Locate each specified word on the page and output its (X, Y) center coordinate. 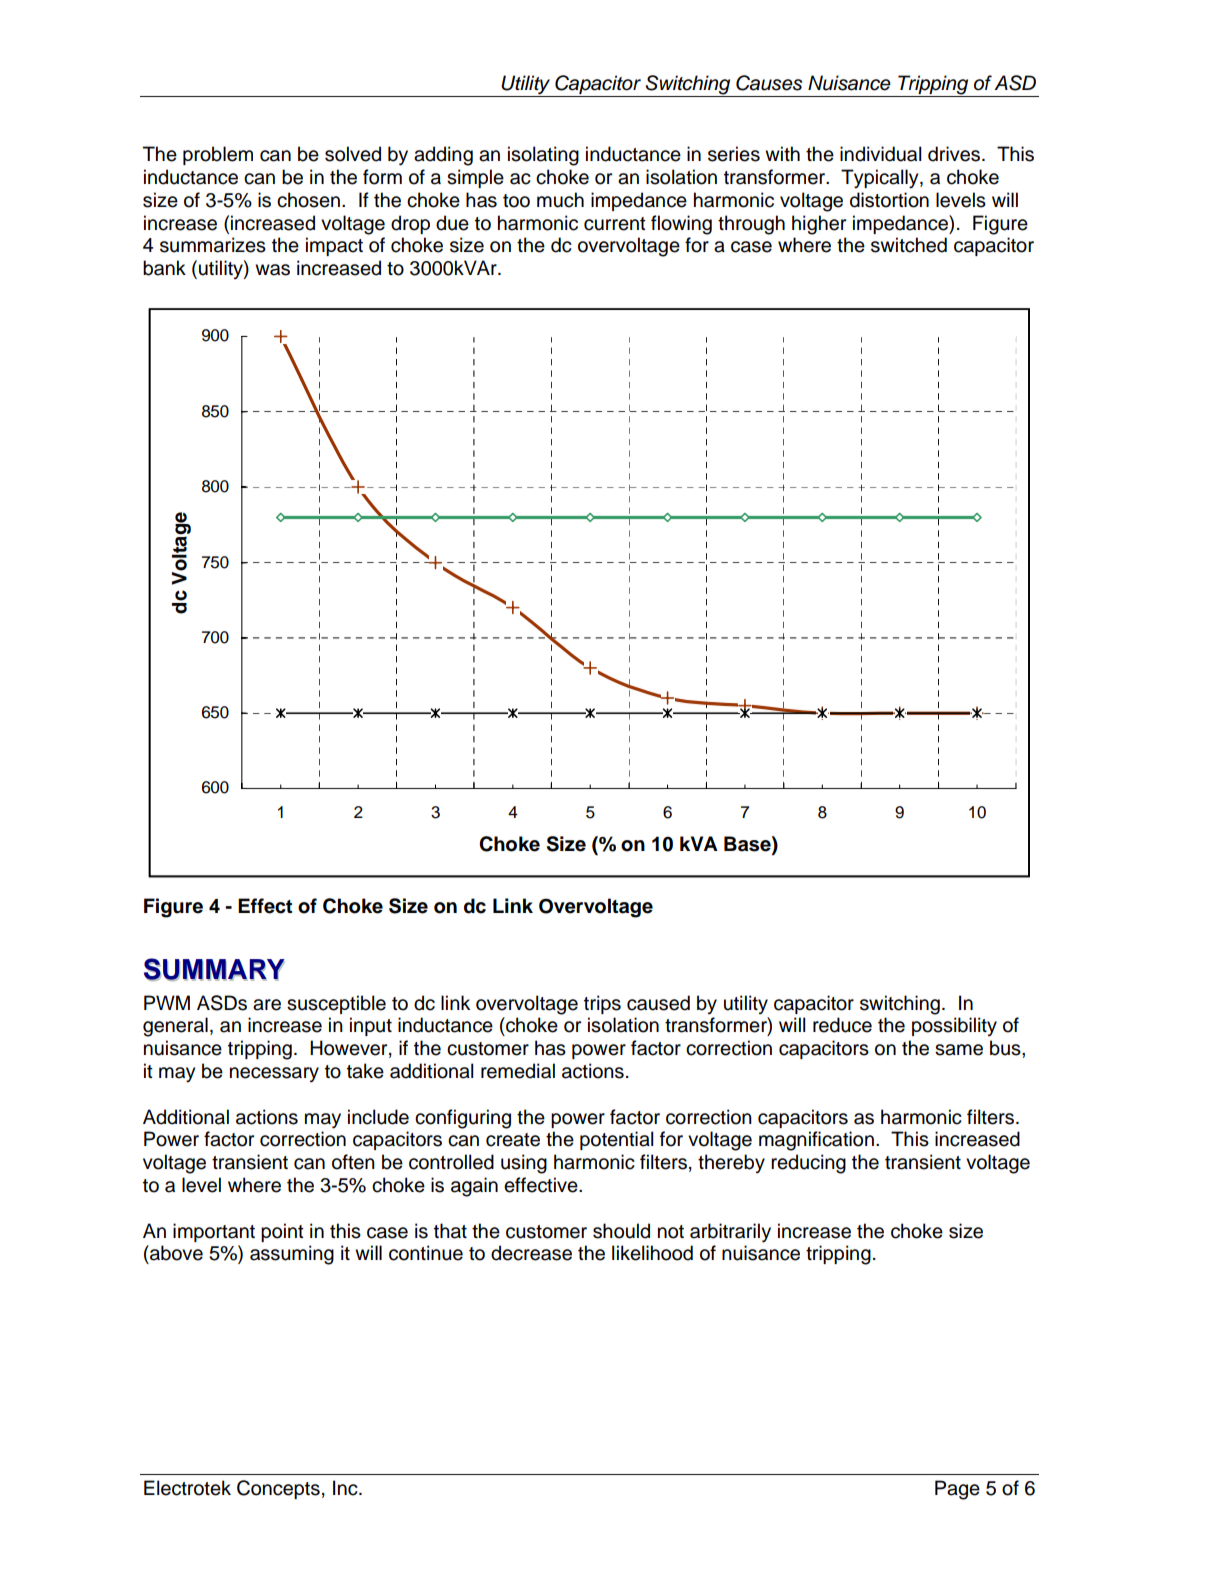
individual (881, 154)
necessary (274, 1074)
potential (617, 1140)
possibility (954, 1026)
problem (218, 155)
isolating (543, 156)
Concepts (278, 1489)
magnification (816, 1141)
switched (909, 245)
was (272, 270)
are (267, 1005)
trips (602, 1004)
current (615, 224)
